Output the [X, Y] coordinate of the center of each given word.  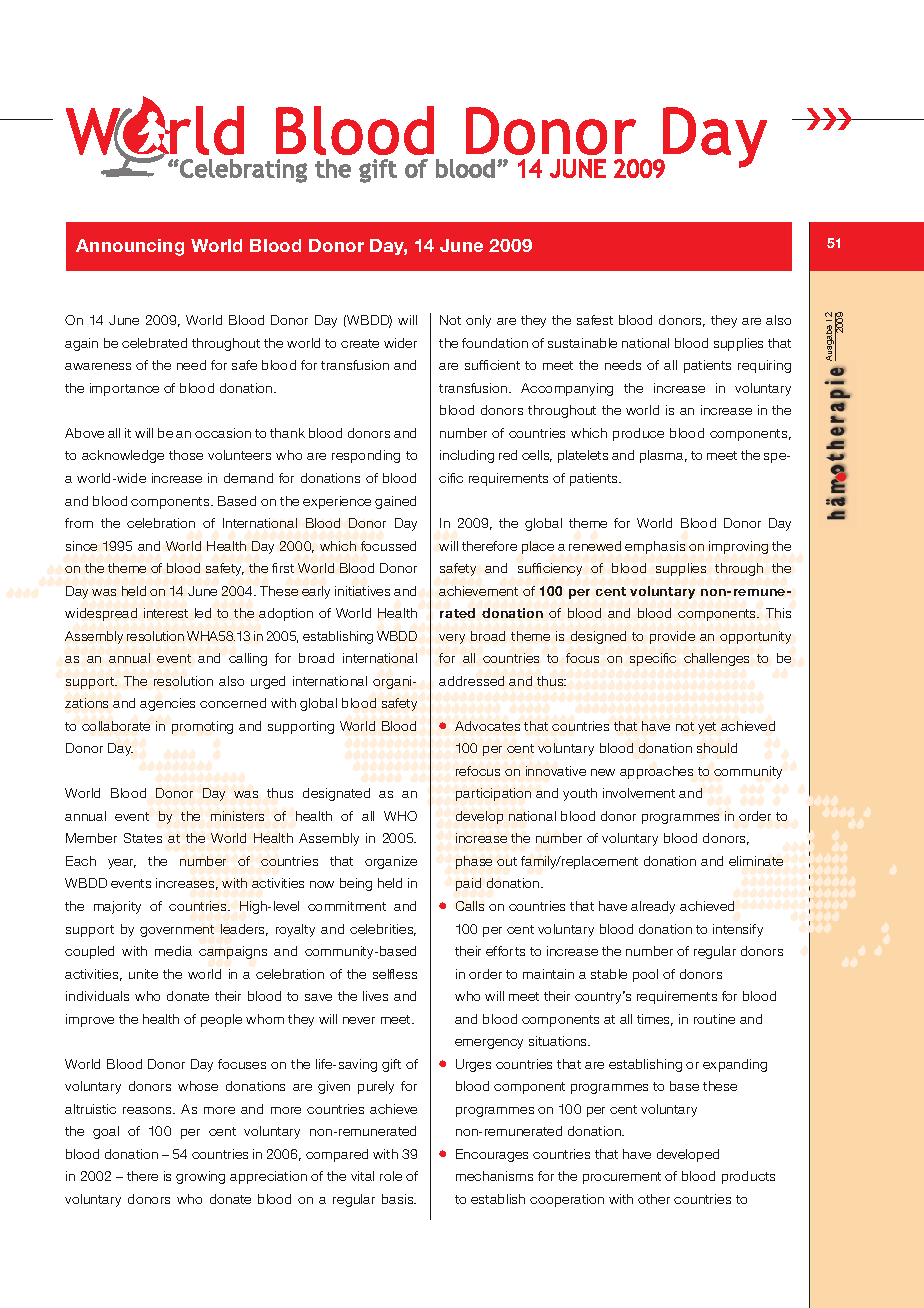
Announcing [130, 247]
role [391, 1176]
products [748, 1177]
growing [200, 1177]
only [478, 321]
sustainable [582, 343]
